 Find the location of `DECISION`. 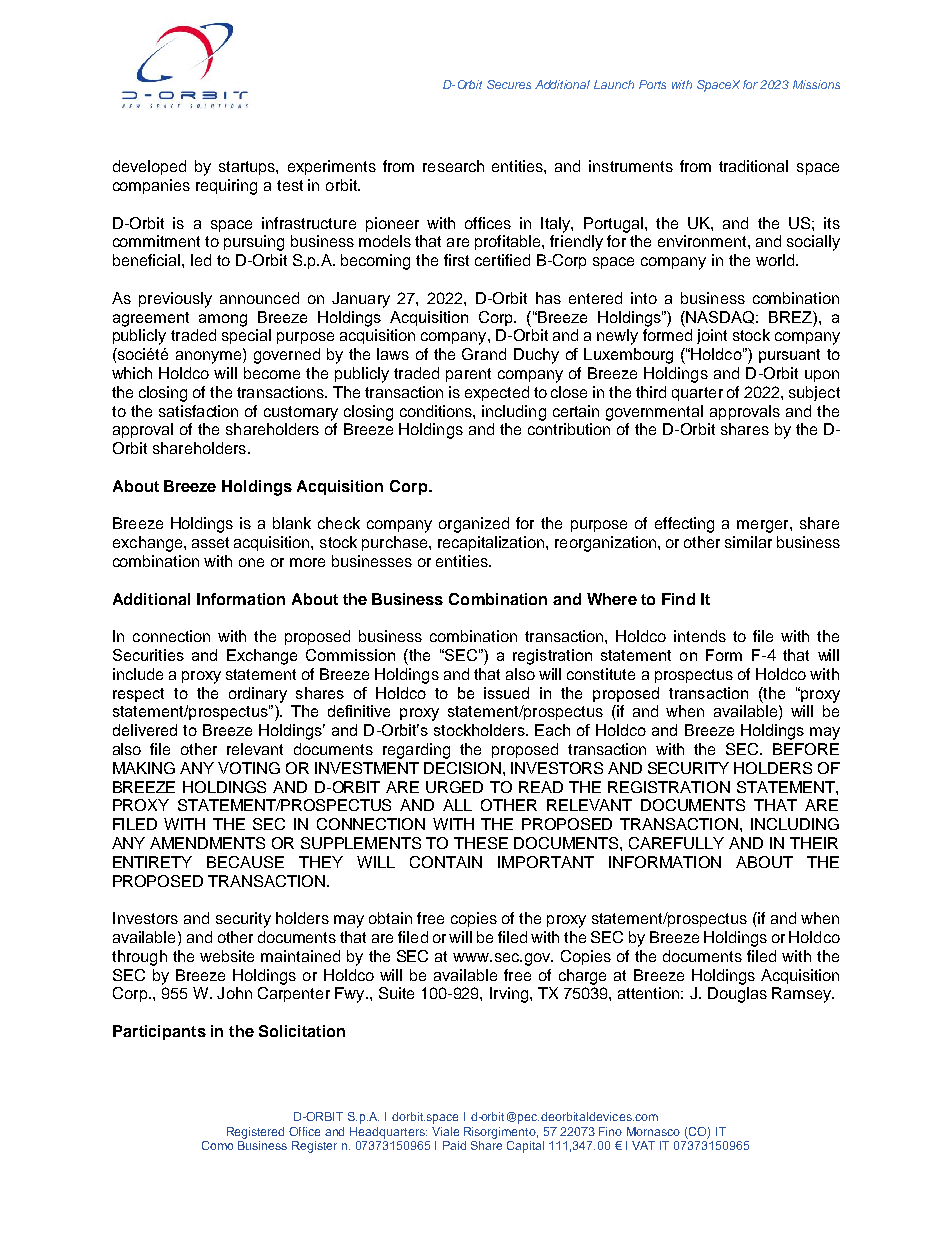

DECISION is located at coordinates (462, 768).
